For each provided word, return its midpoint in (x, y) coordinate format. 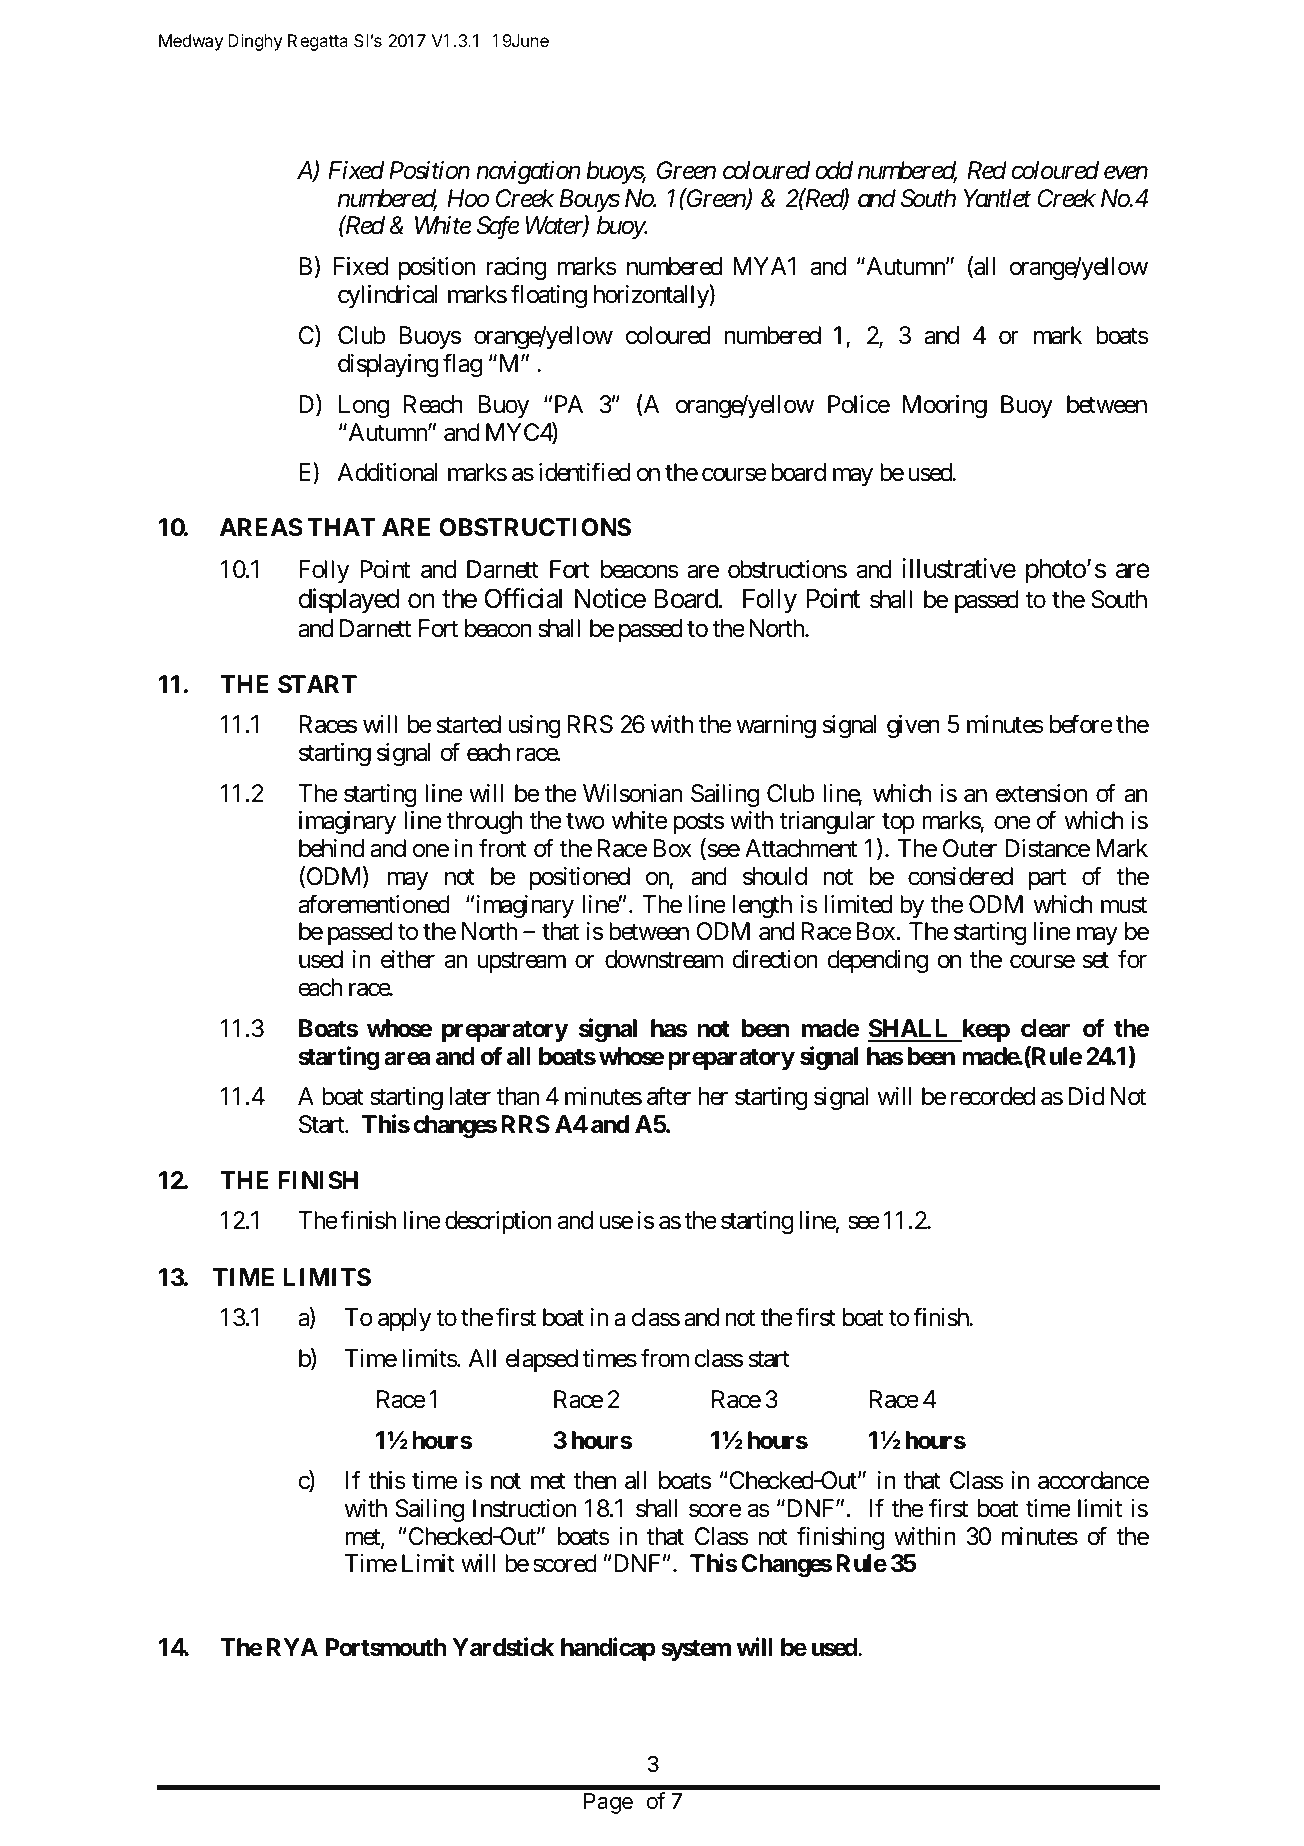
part (1047, 879)
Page (608, 1803)
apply (404, 1319)
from (665, 1358)
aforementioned (374, 904)
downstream (664, 959)
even (1126, 173)
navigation (528, 173)
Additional (387, 472)
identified (585, 472)
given (913, 727)
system (696, 1650)
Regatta (318, 42)
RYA (292, 1647)
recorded (993, 1096)
